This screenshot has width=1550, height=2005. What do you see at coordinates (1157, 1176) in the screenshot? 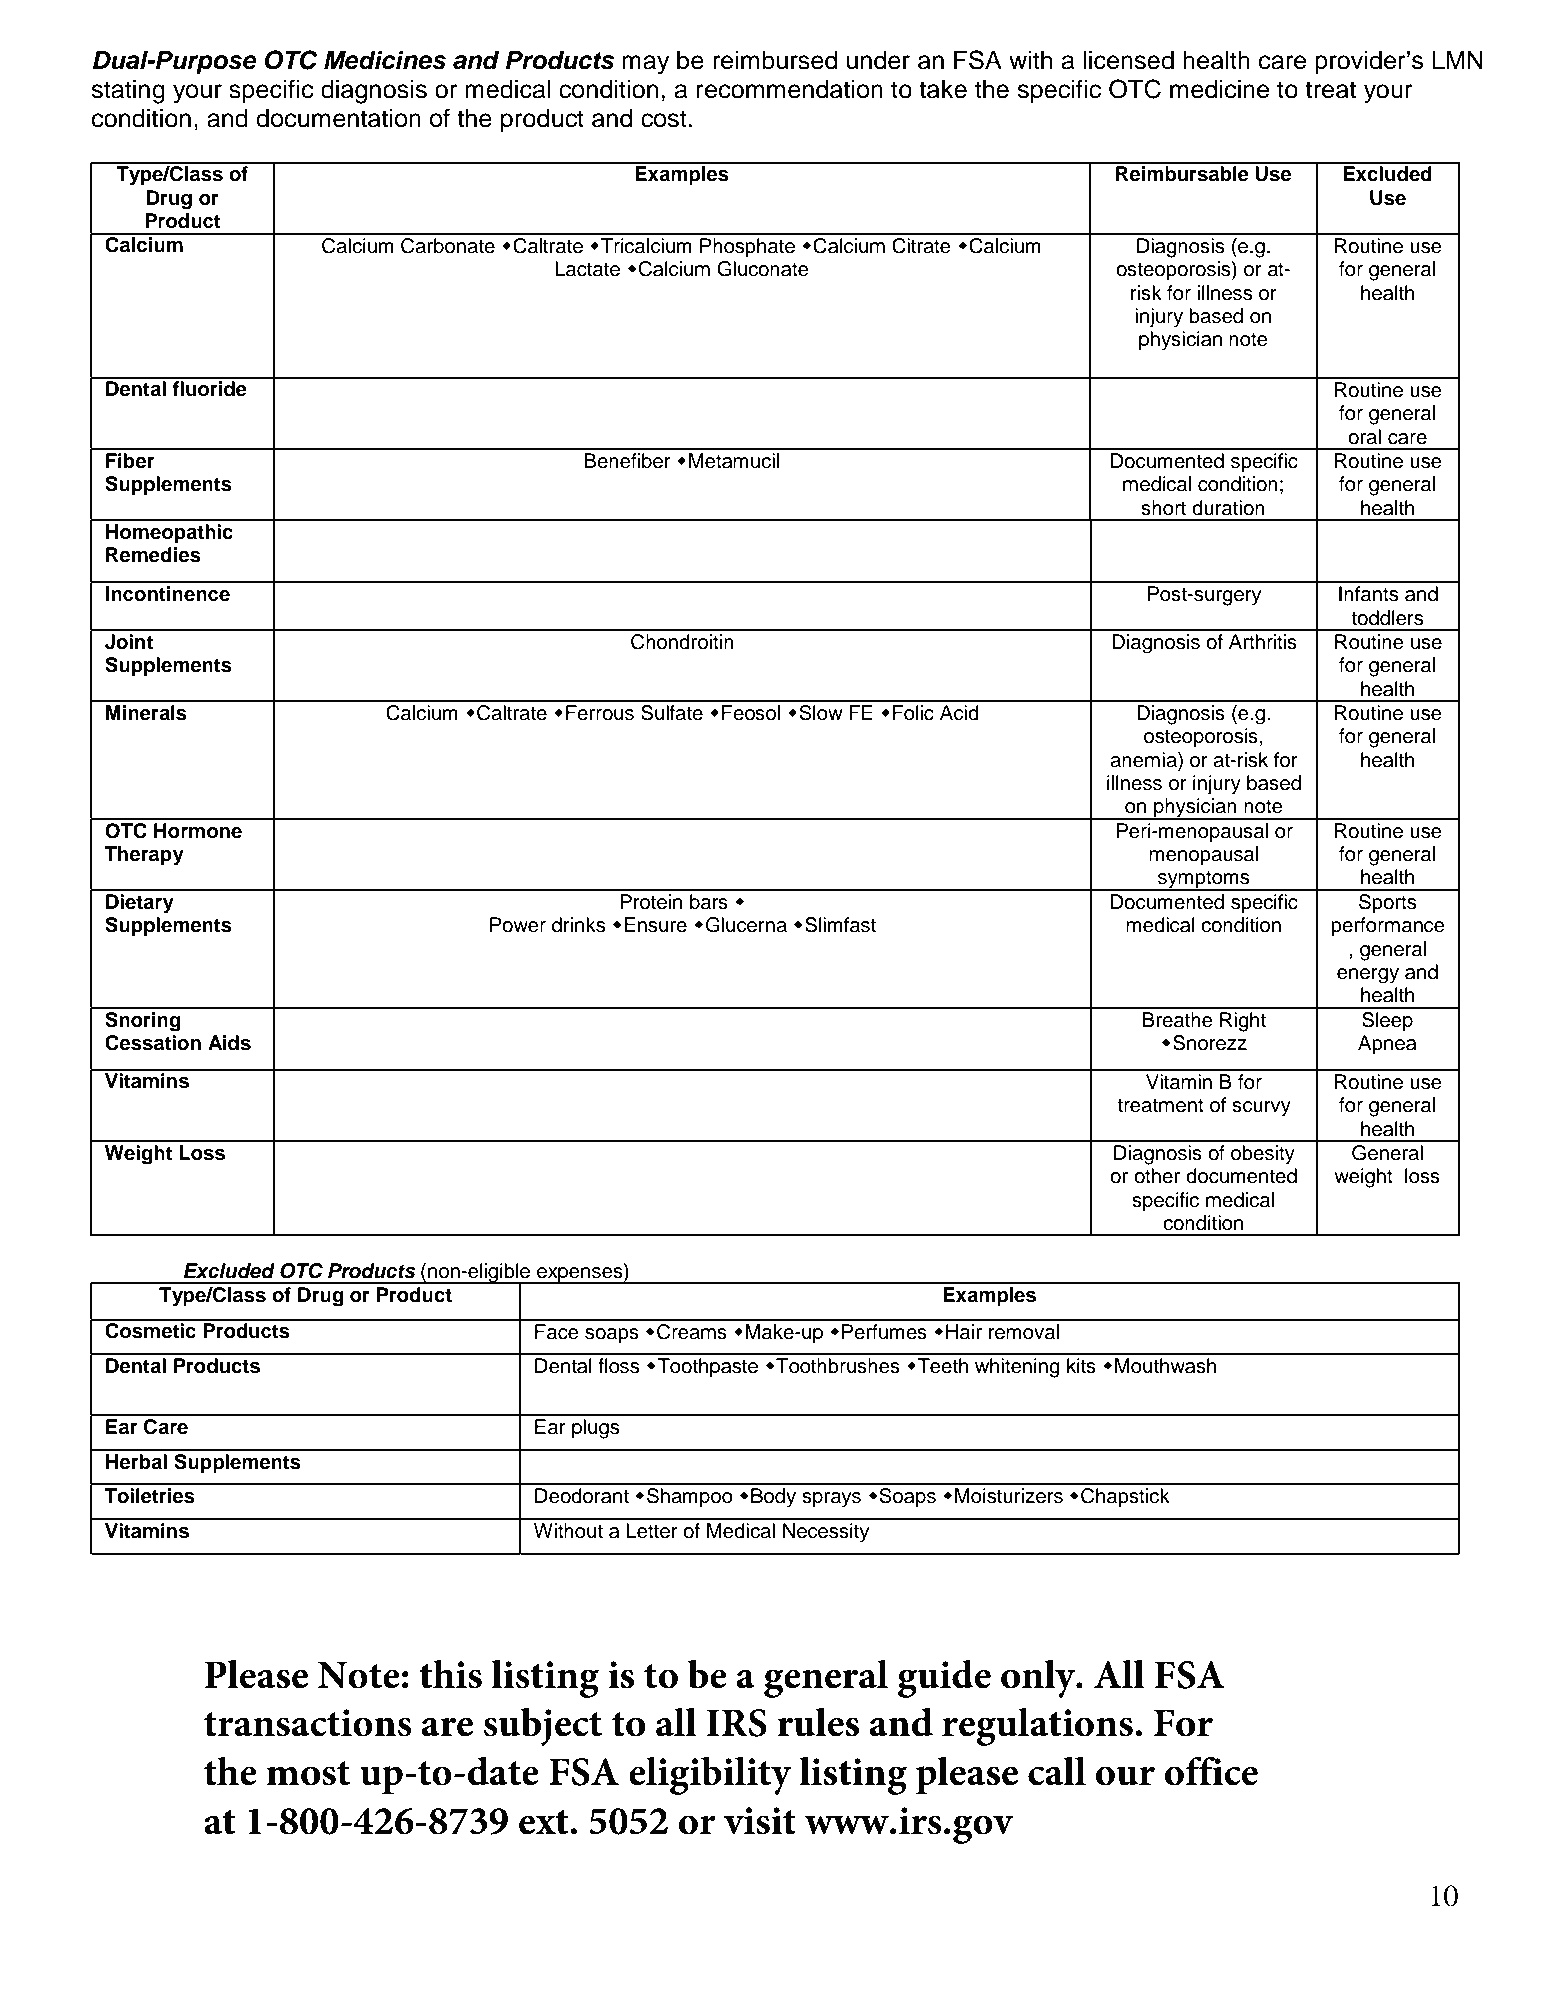
I see `other` at bounding box center [1157, 1176].
